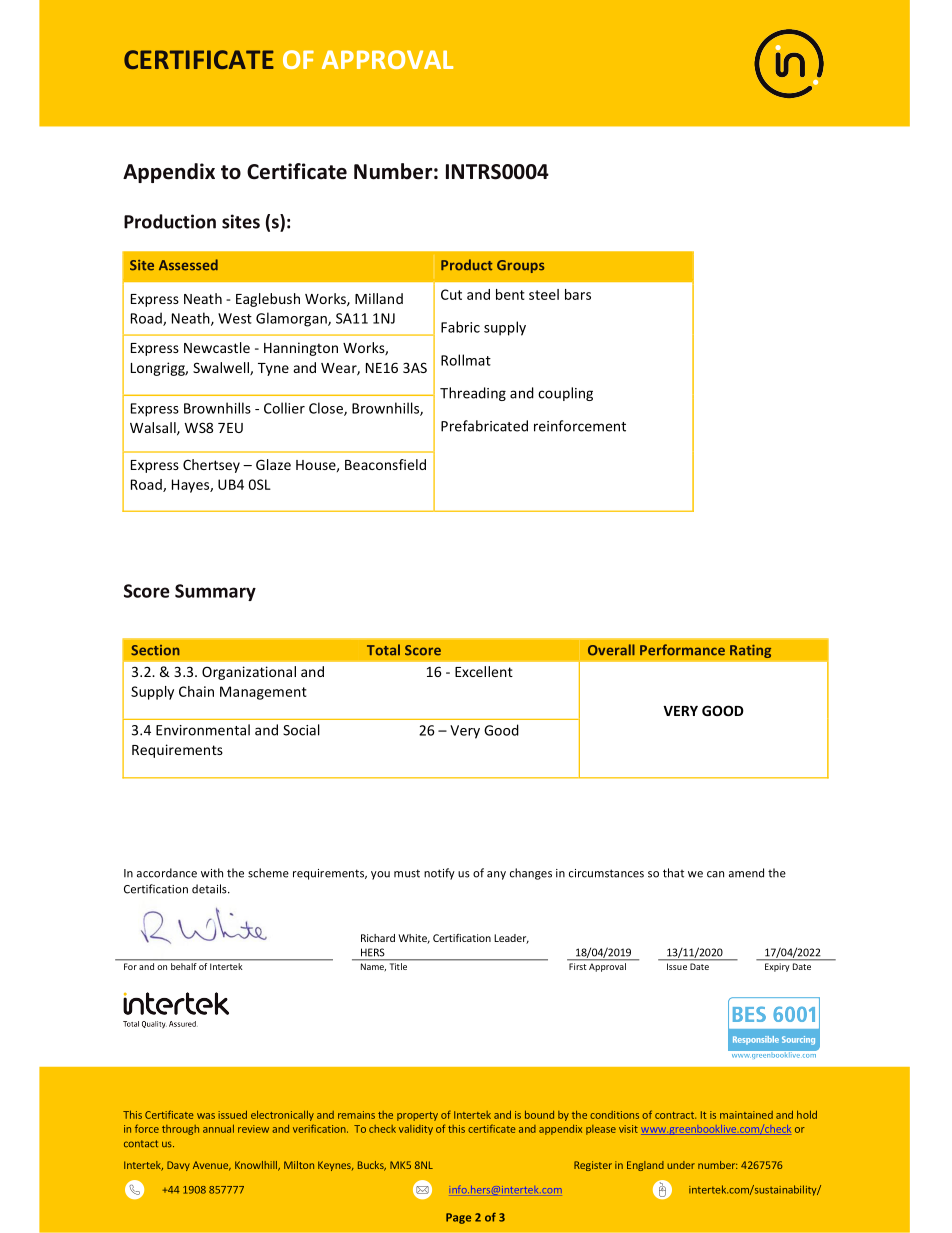 Image resolution: width=952 pixels, height=1233 pixels. What do you see at coordinates (451, 294) in the page?
I see `Cut` at bounding box center [451, 294].
